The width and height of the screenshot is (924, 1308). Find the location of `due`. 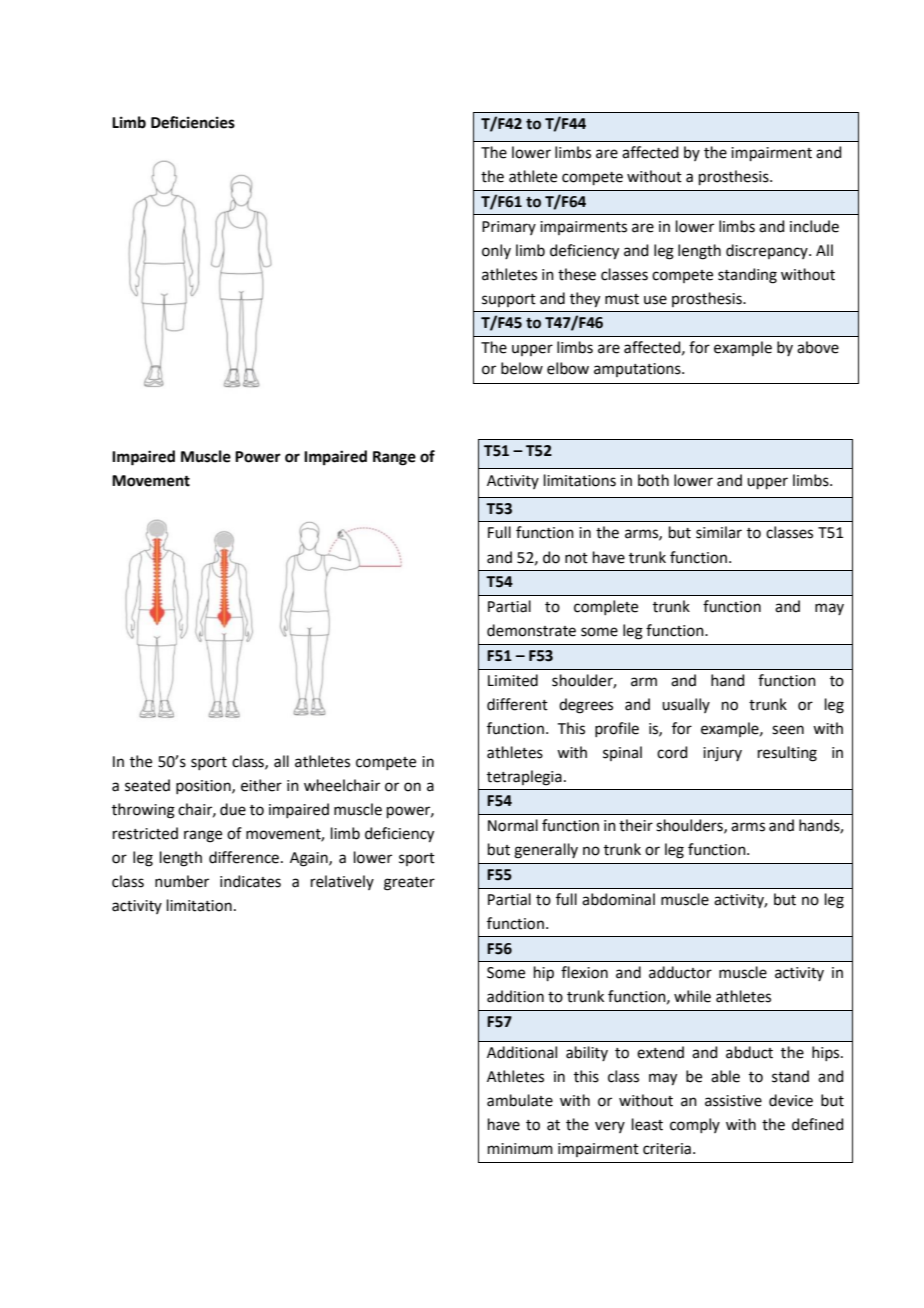

due is located at coordinates (233, 809).
